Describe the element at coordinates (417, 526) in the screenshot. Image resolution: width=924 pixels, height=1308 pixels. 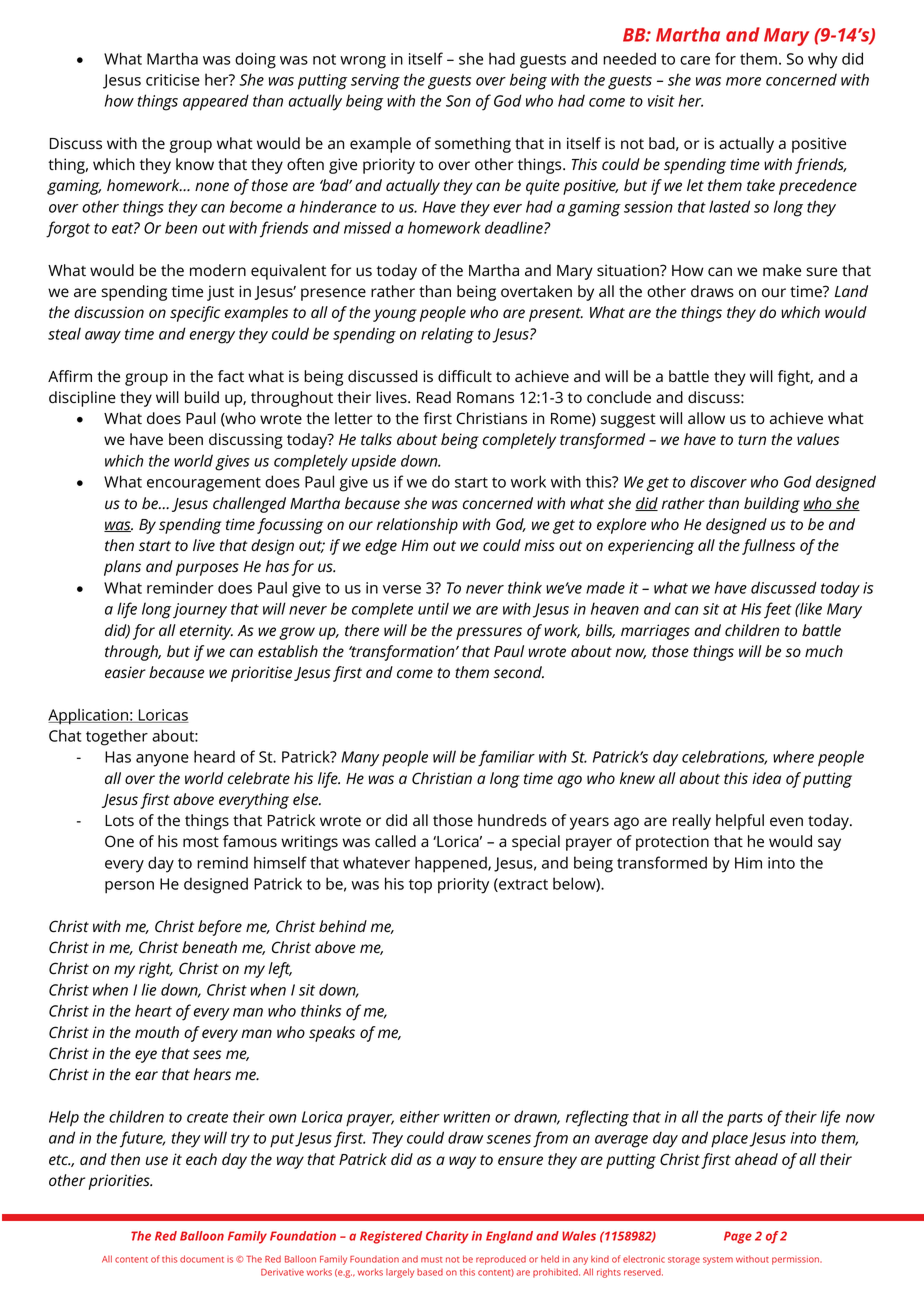
I see `relationship` at that location.
